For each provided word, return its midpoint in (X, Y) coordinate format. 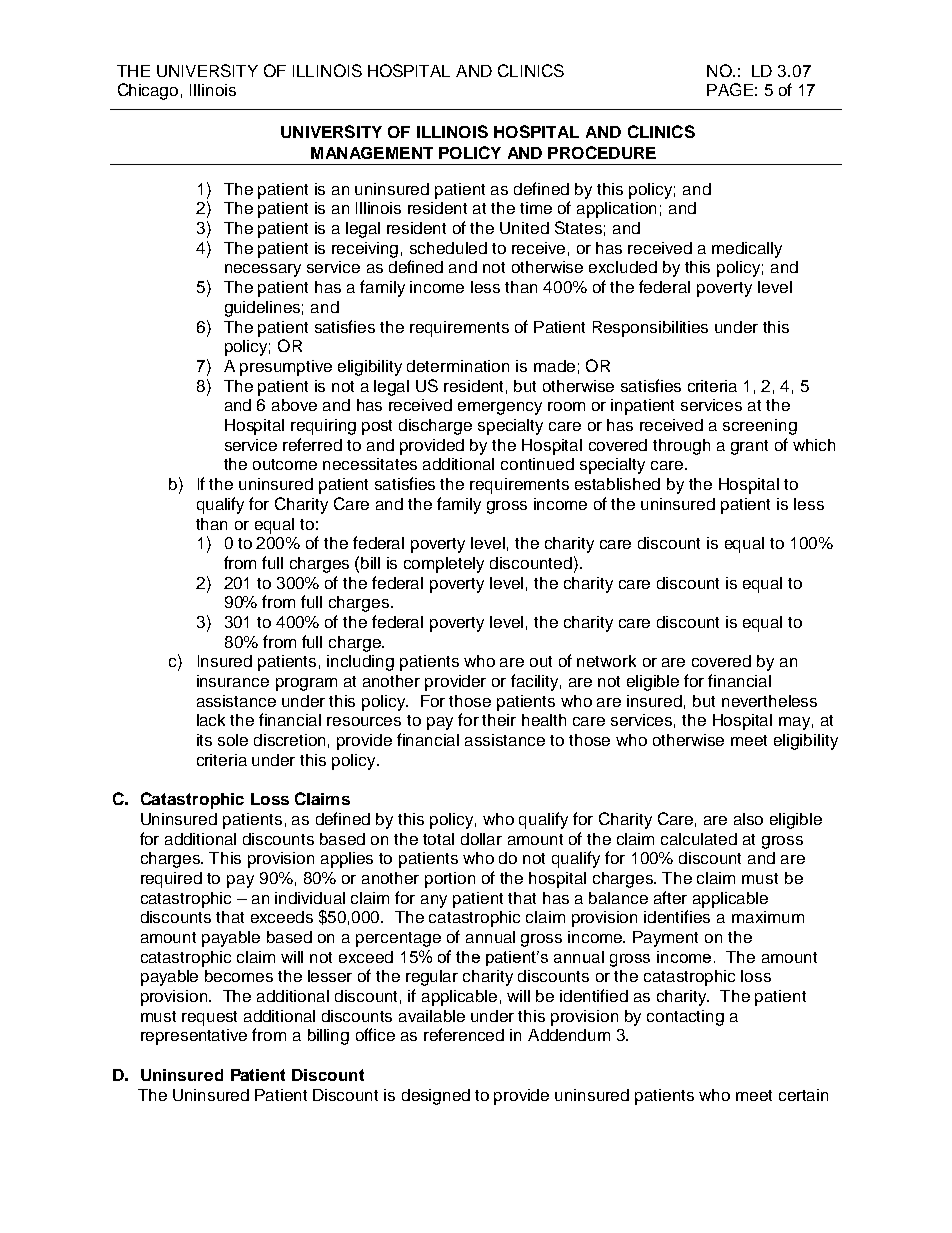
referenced (464, 1034)
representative (194, 1037)
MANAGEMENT (372, 153)
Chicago (148, 91)
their (499, 720)
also (748, 819)
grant (749, 447)
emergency (500, 408)
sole (233, 740)
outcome (285, 464)
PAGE (730, 89)
